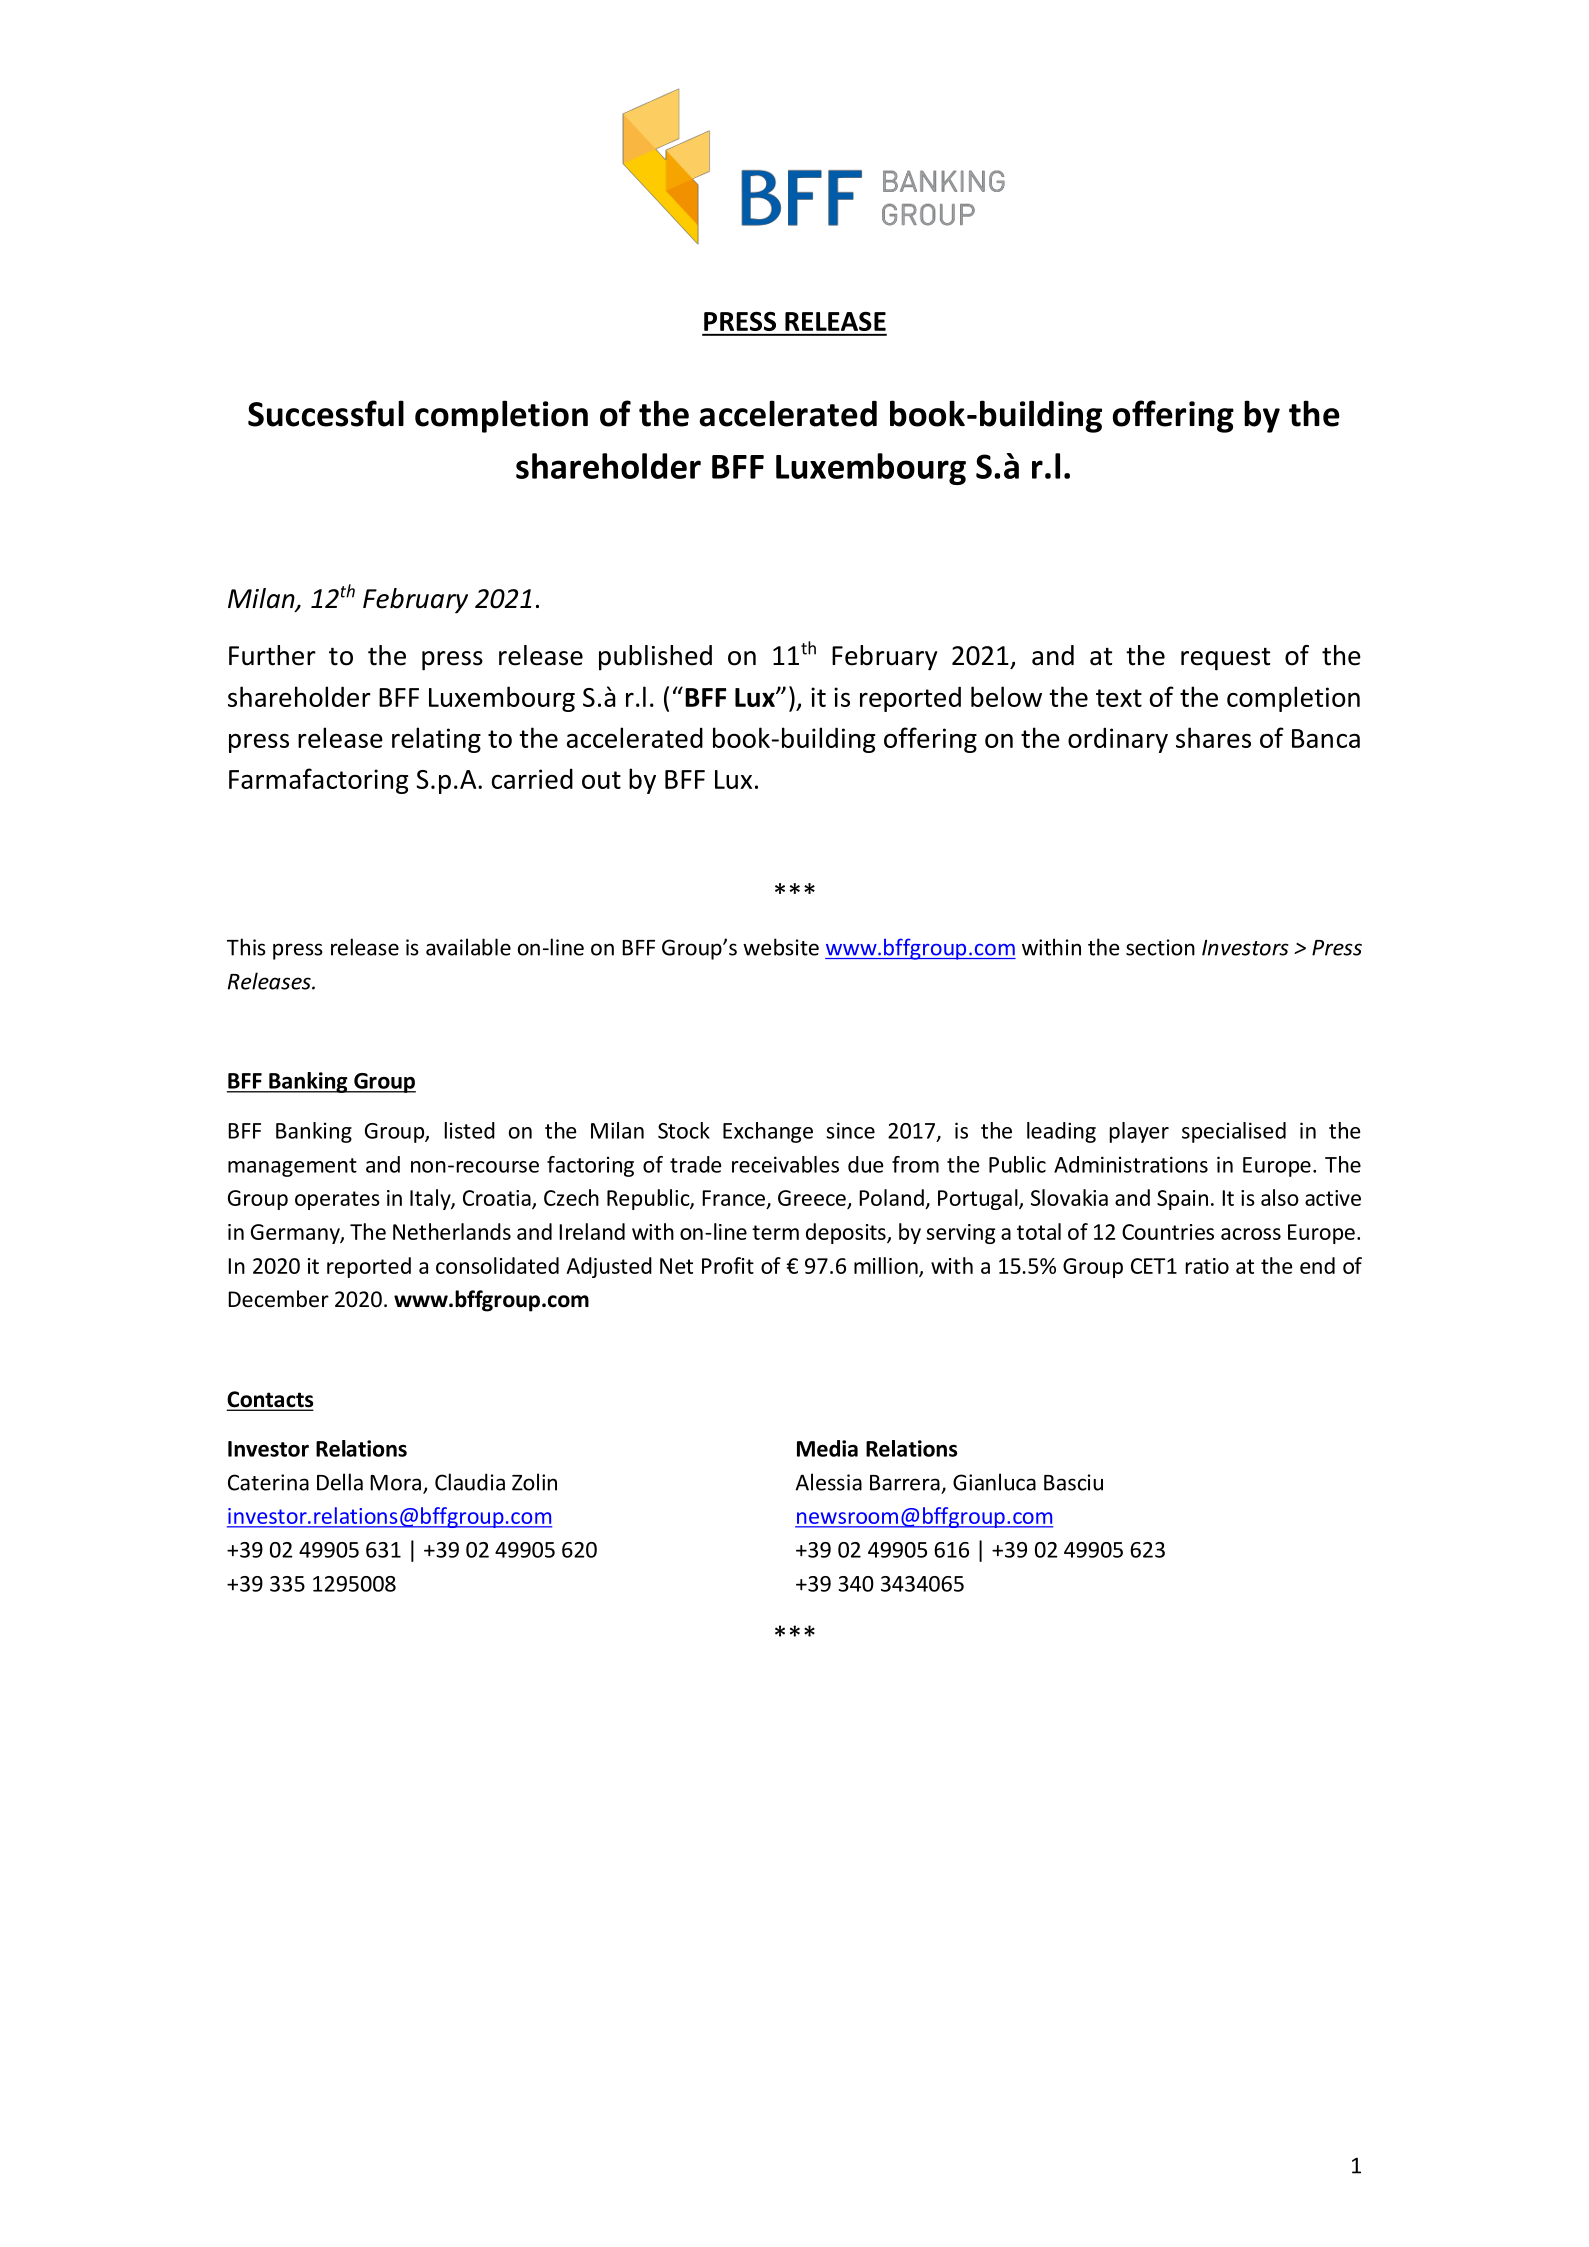  What do you see at coordinates (781, 947) in the screenshot?
I see `website` at bounding box center [781, 947].
